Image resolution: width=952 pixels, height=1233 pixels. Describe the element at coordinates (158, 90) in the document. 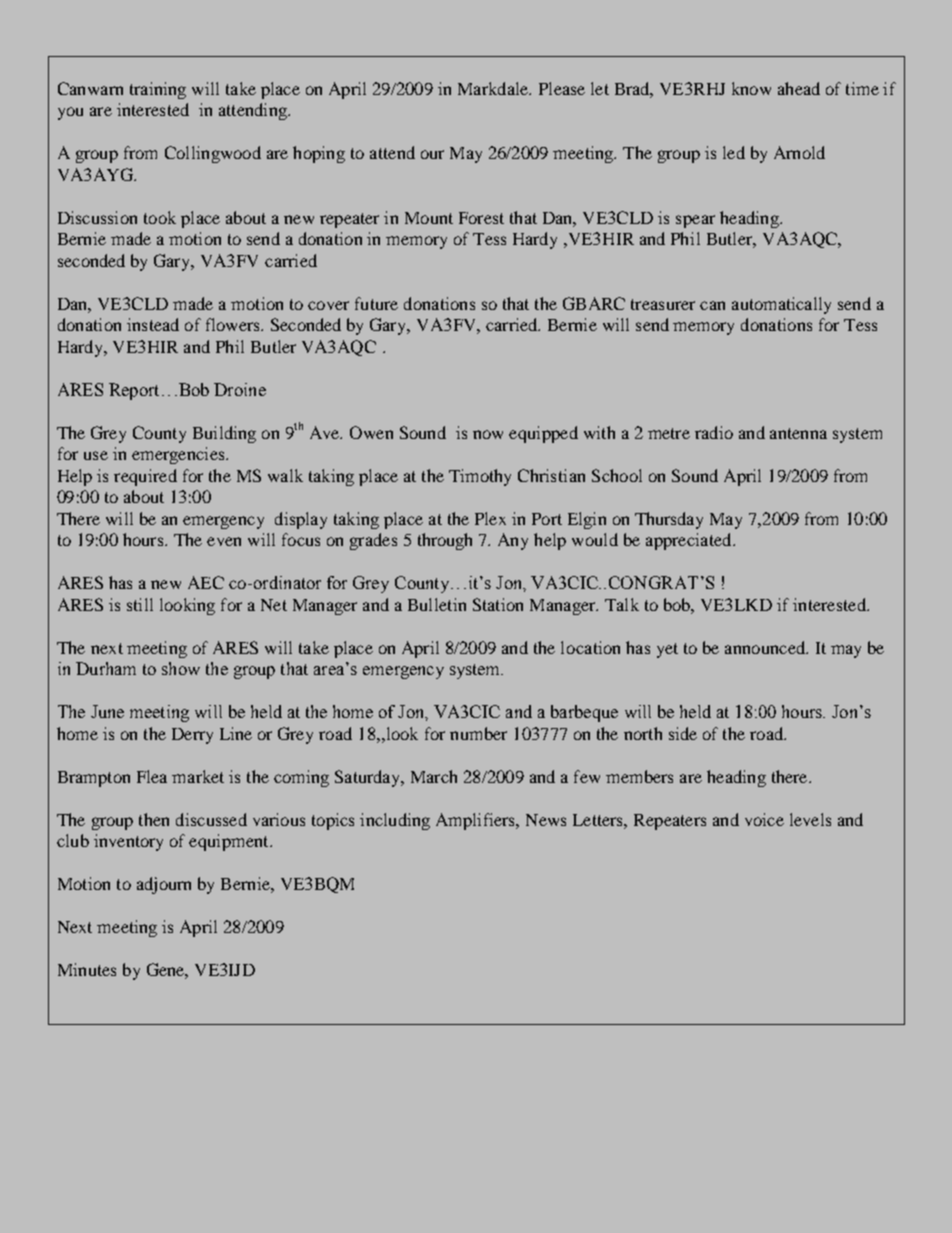

I see `training` at that location.
